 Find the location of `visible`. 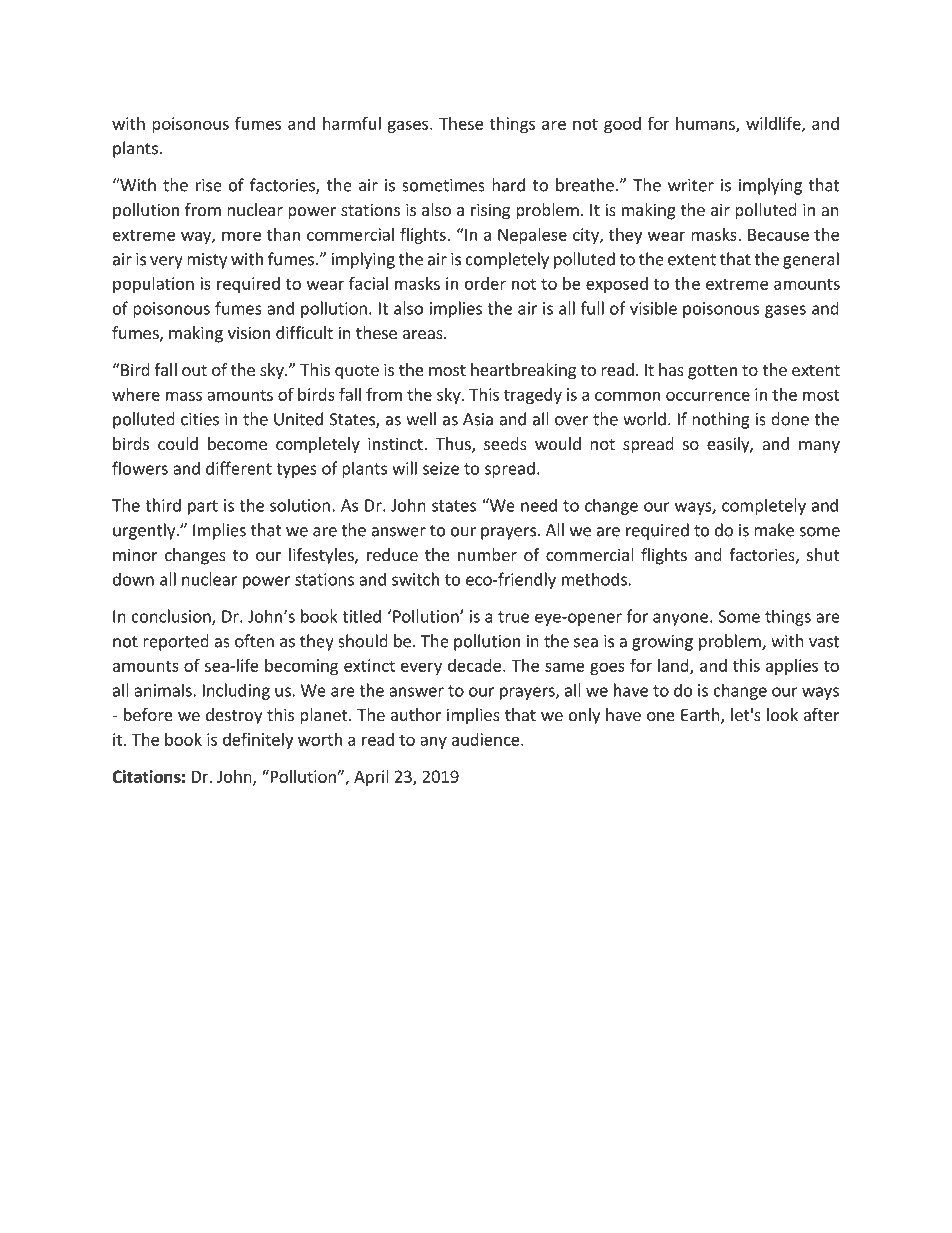

visible is located at coordinates (653, 308).
